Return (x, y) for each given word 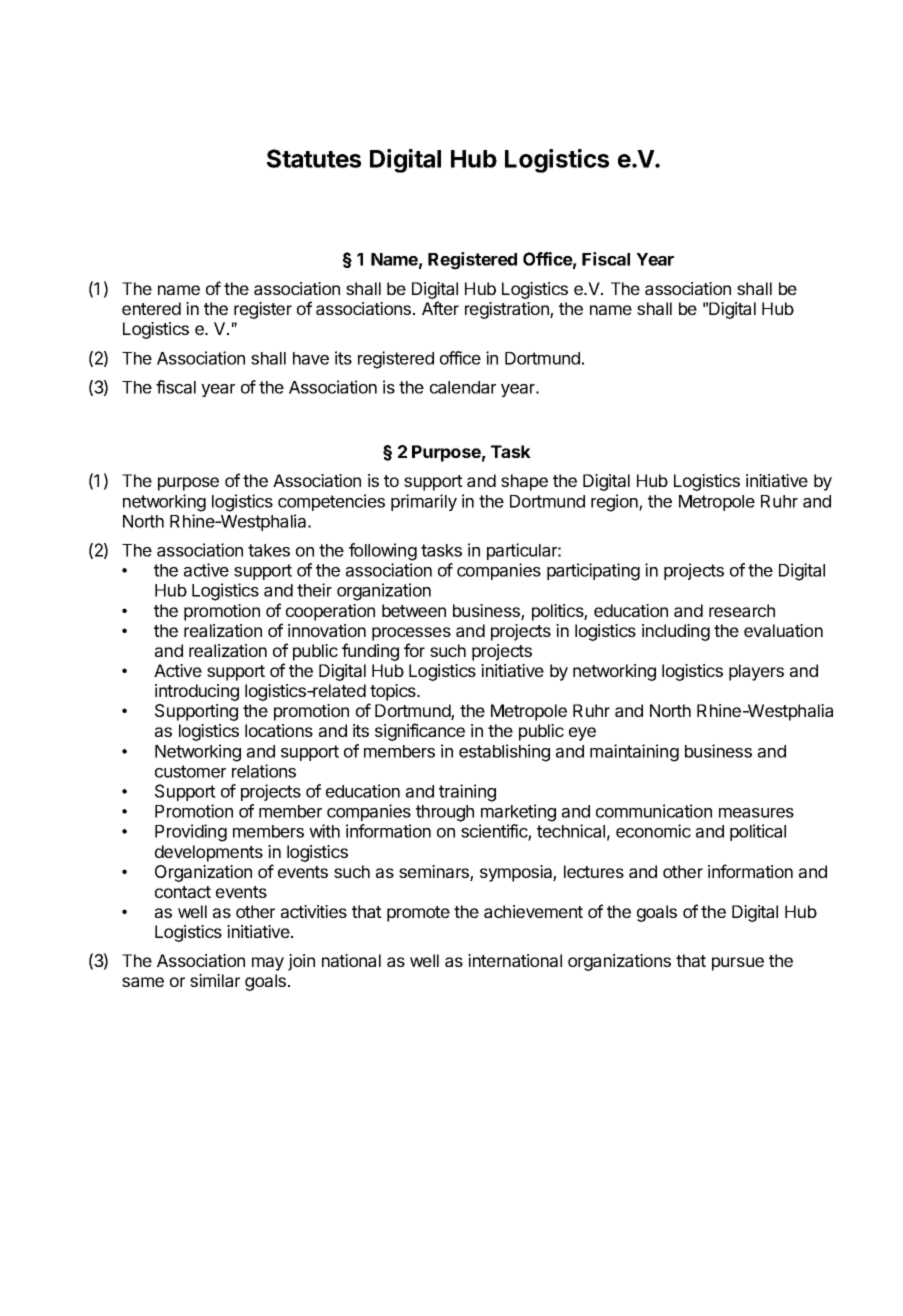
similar (215, 980)
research (742, 610)
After (440, 308)
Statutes (314, 158)
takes (269, 550)
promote (418, 914)
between (414, 610)
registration (508, 310)
